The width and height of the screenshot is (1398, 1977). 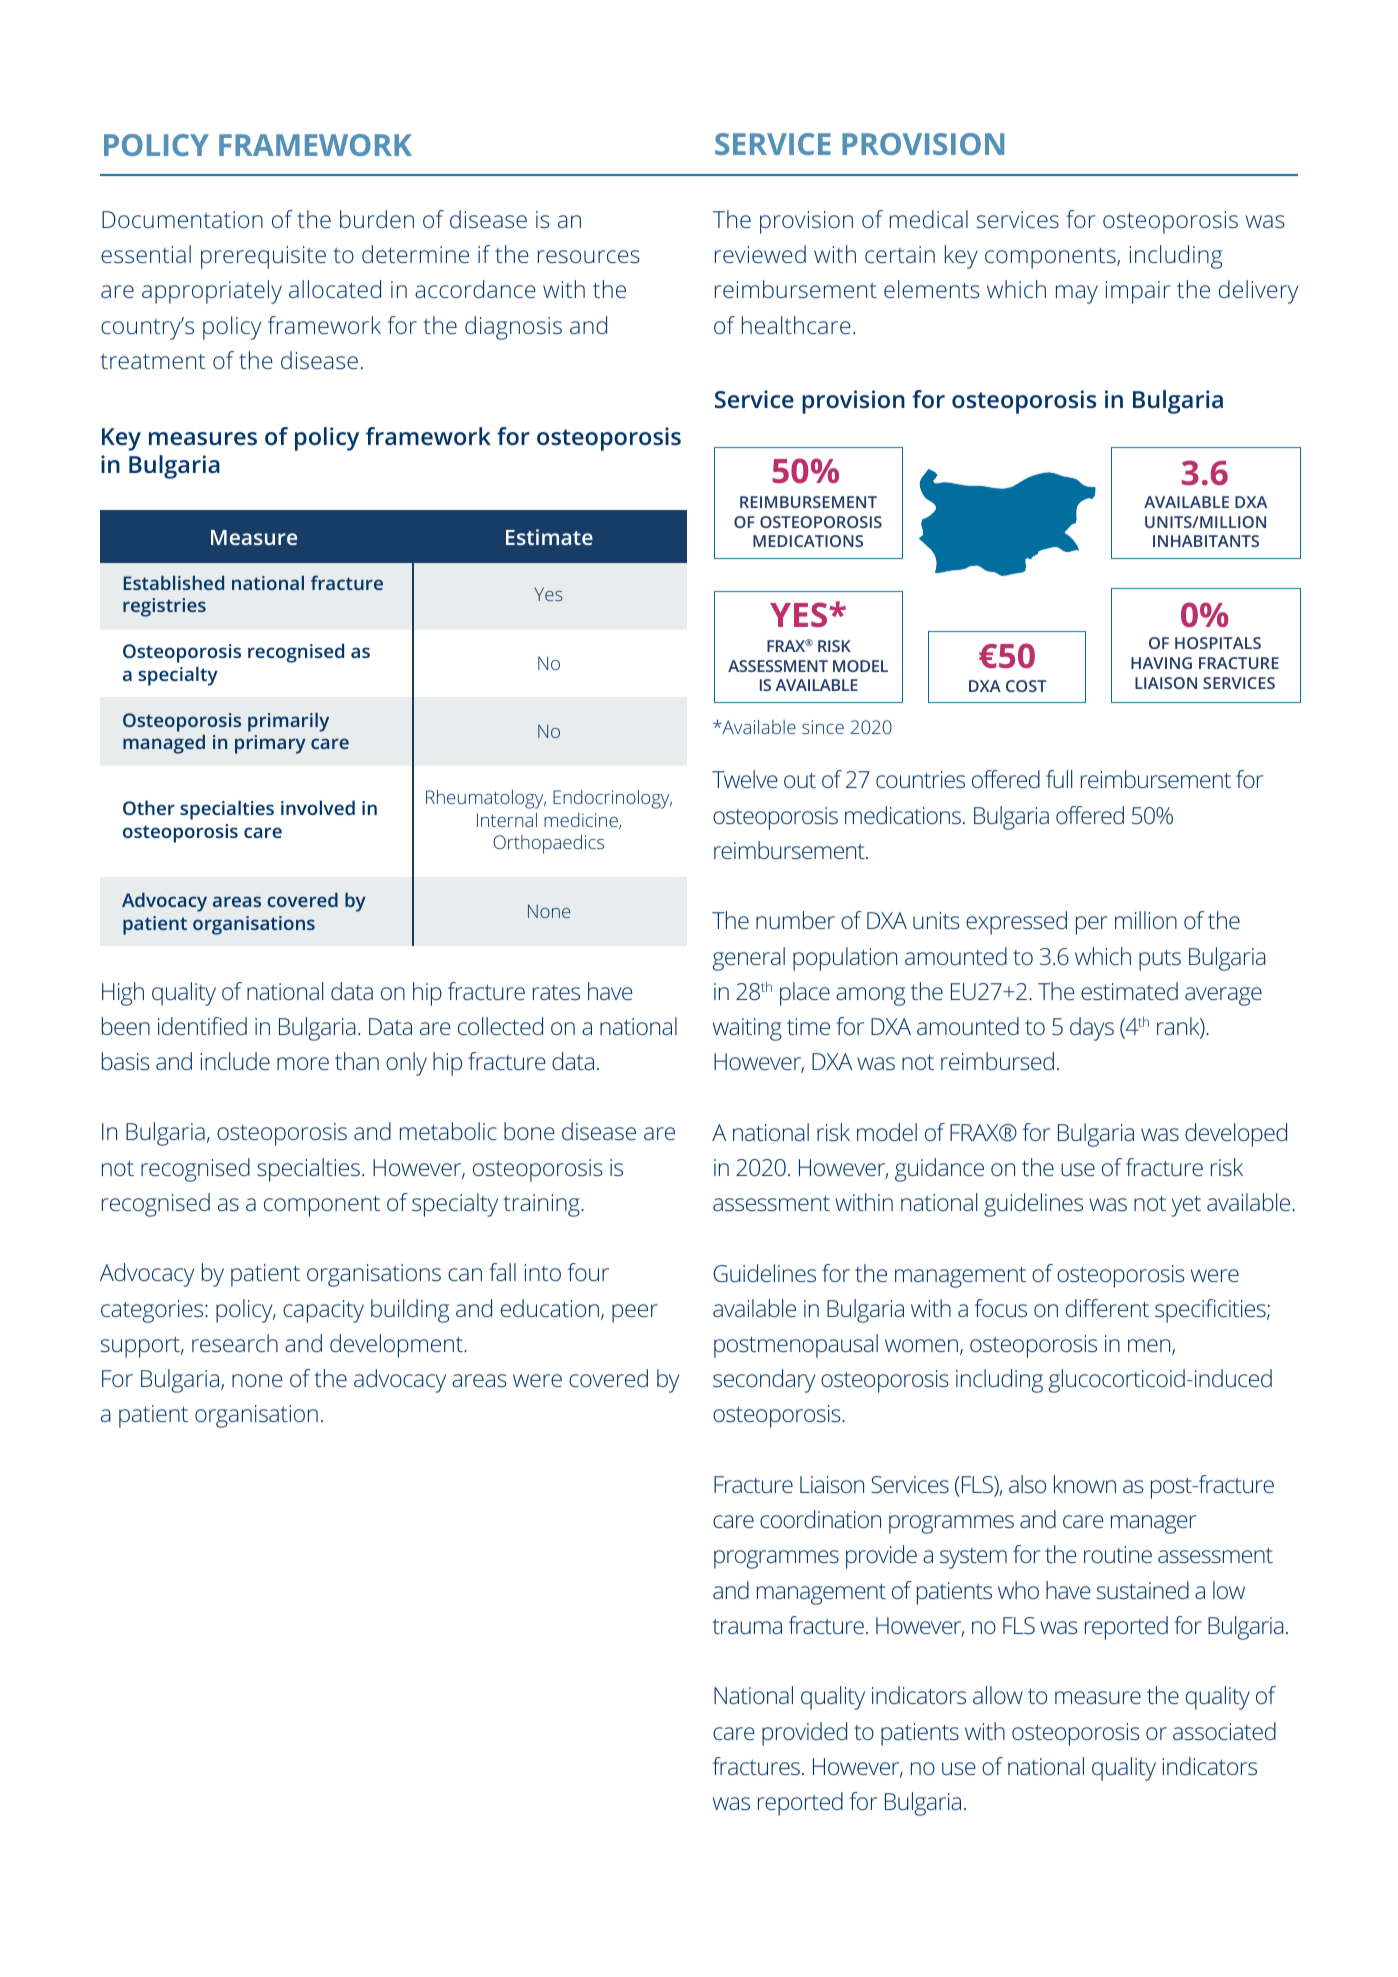 I want to click on primary, so click(x=270, y=744).
